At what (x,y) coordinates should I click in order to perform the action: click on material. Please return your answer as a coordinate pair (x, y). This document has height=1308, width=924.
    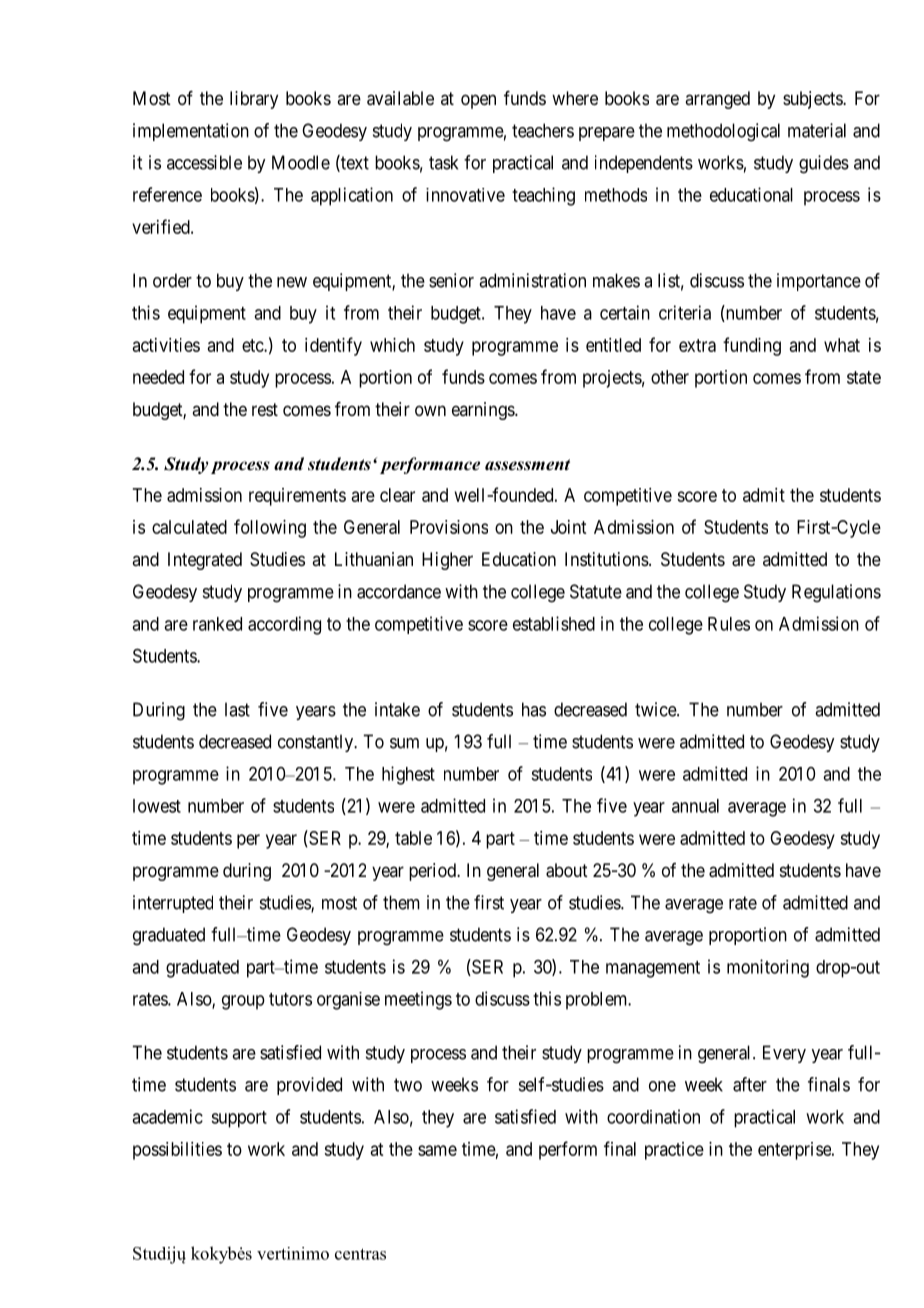
    Looking at the image, I should click on (817, 130).
